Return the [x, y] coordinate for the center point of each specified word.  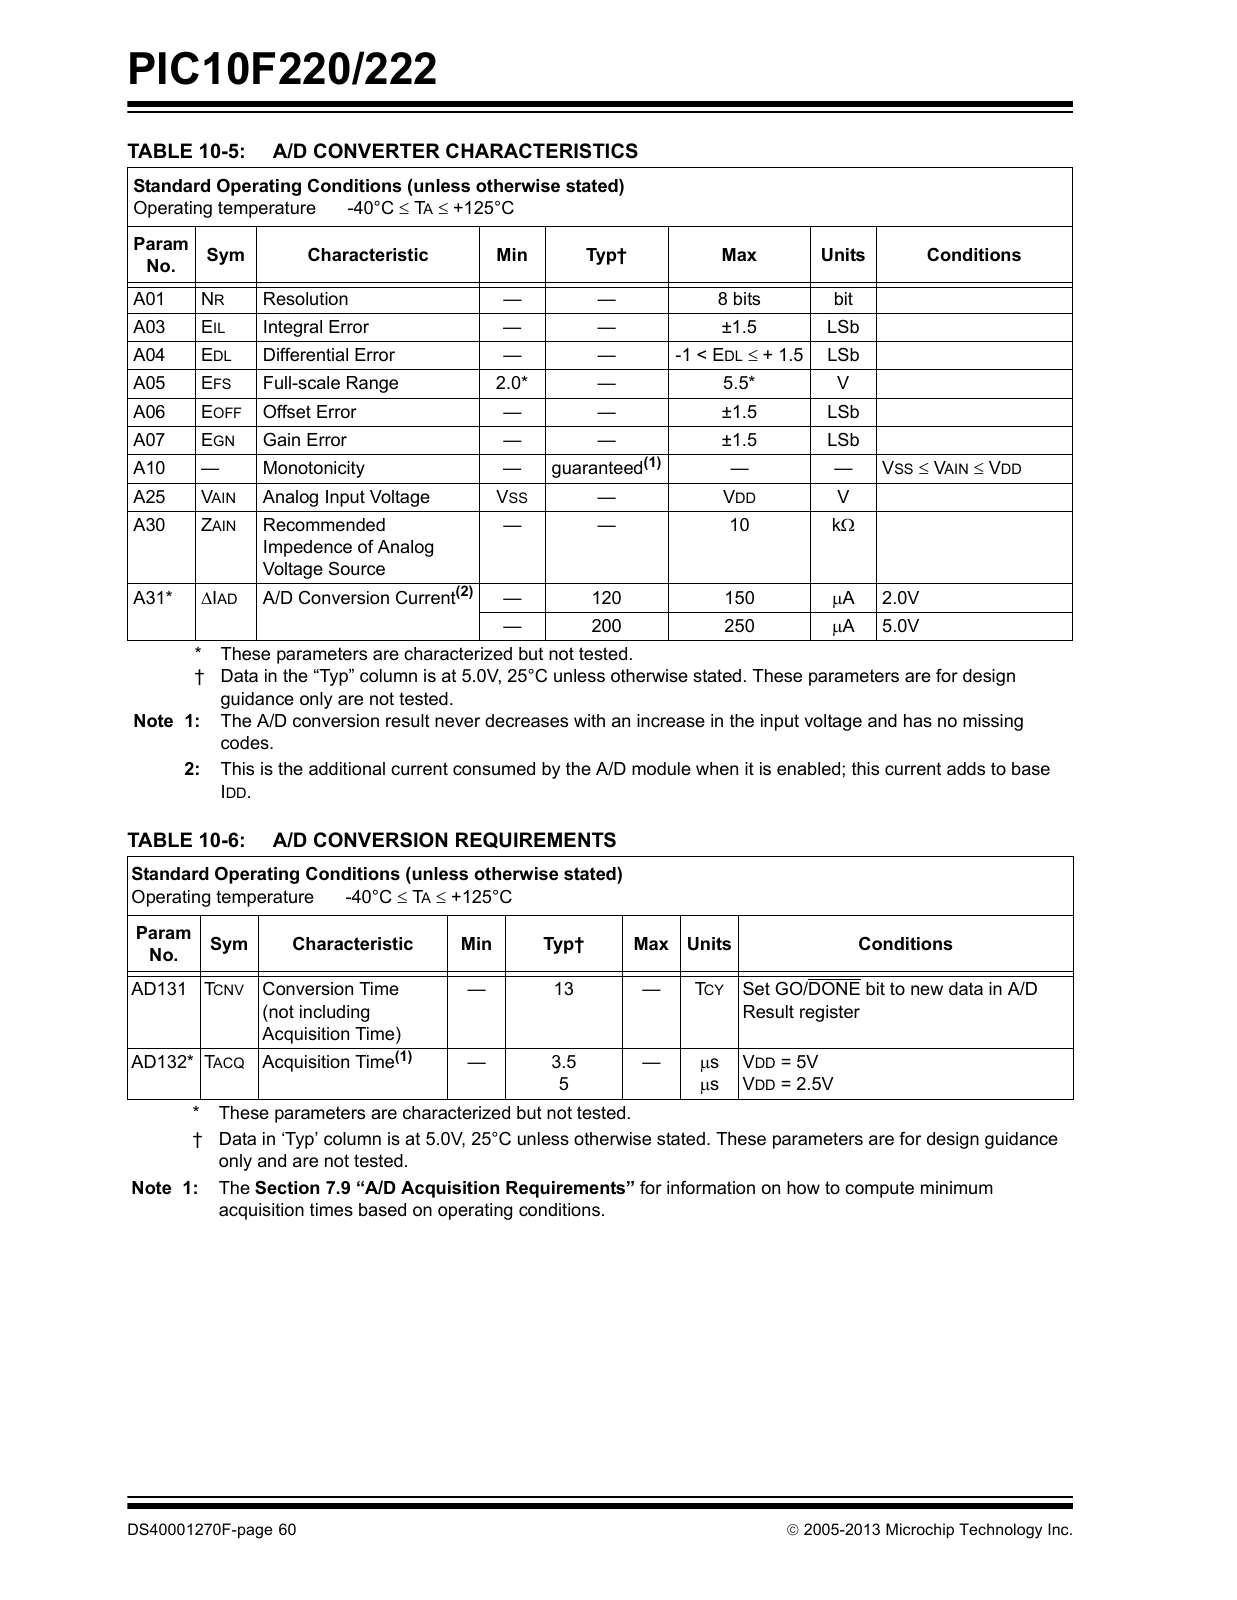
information [711, 1187]
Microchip [920, 1530]
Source [357, 568]
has [918, 721]
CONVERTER [377, 151]
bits [747, 299]
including [334, 1013]
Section [287, 1187]
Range [372, 384]
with [589, 720]
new [927, 990]
